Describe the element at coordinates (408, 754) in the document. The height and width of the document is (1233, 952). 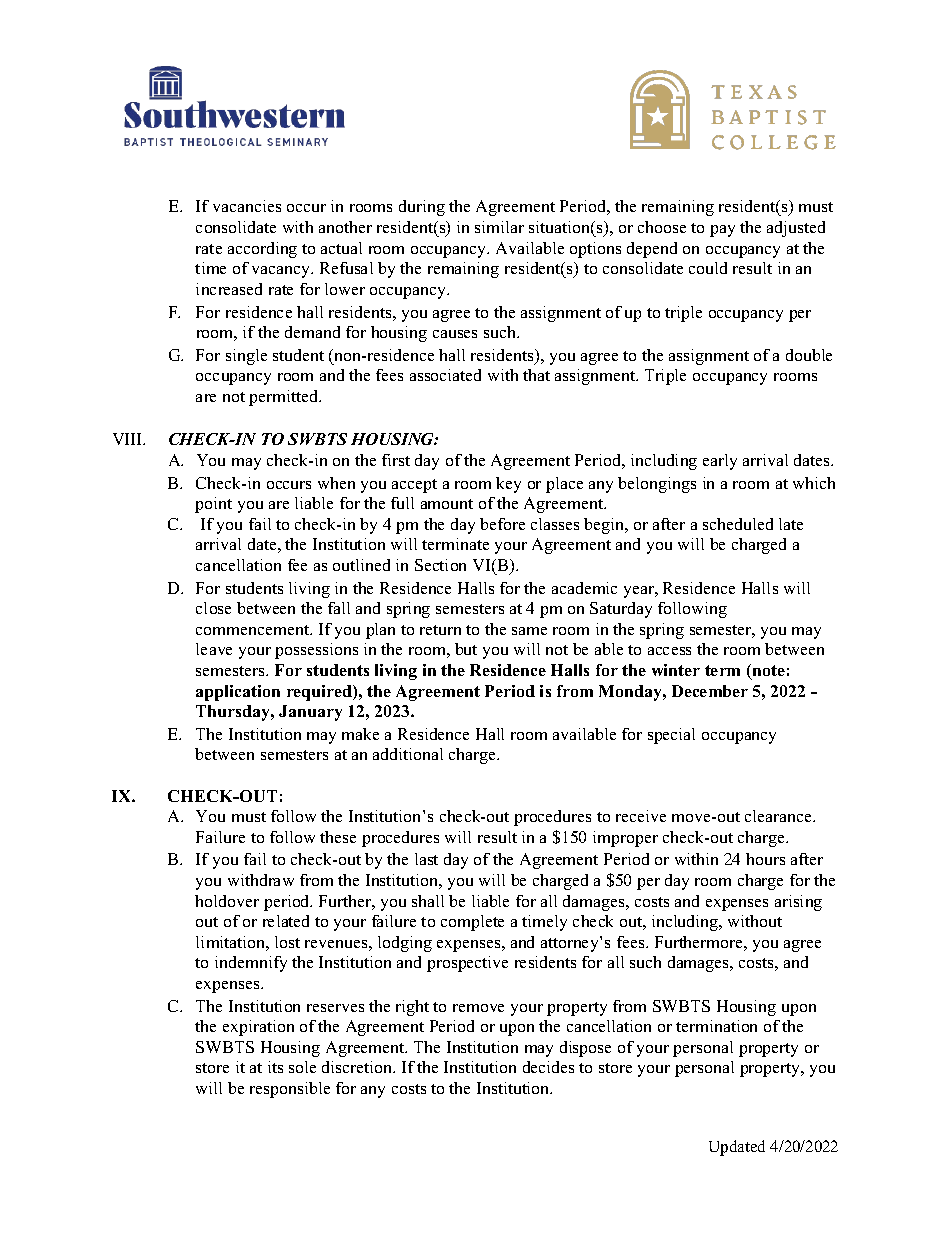
I see `additional` at that location.
